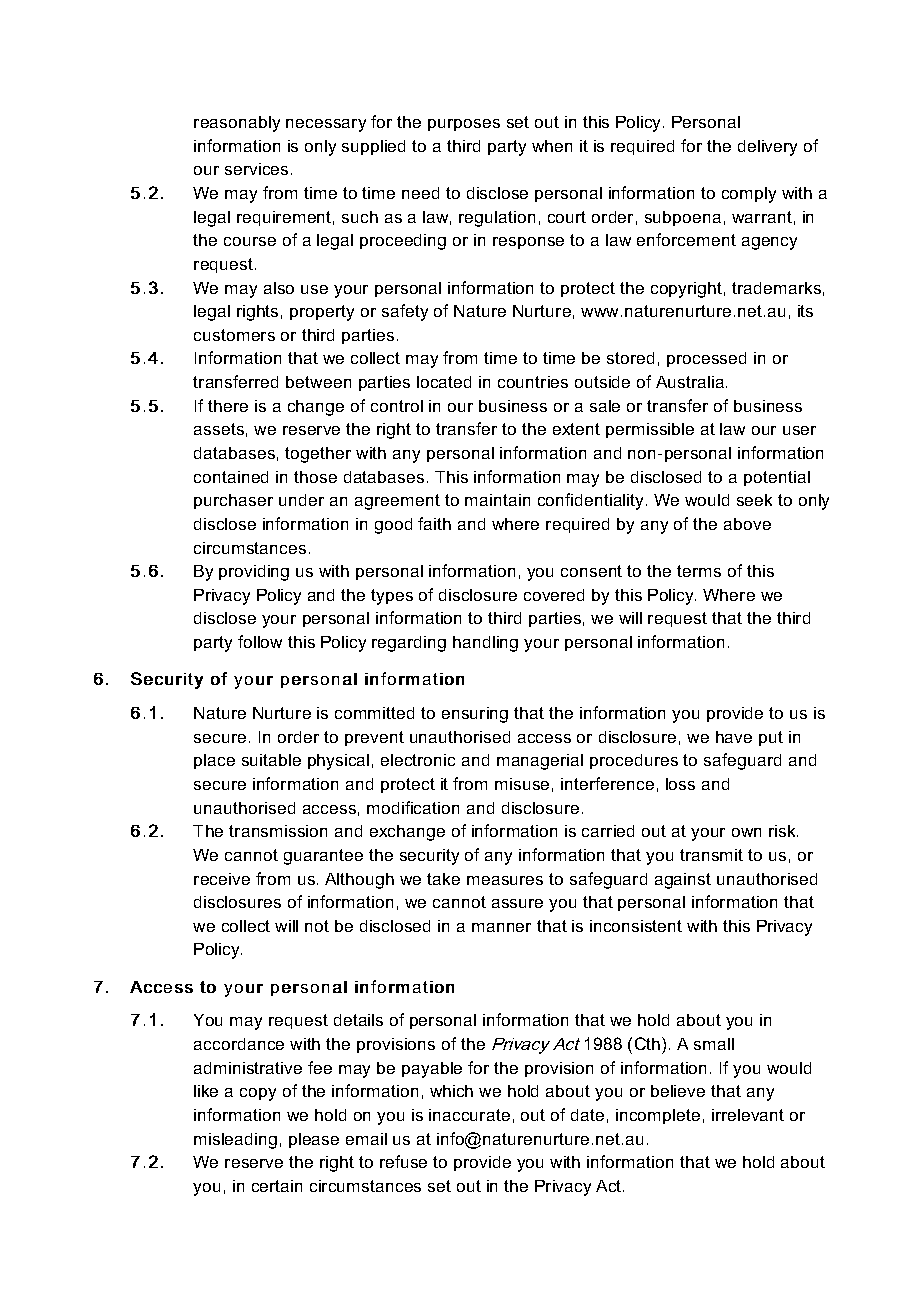 This screenshot has height=1308, width=924. What do you see at coordinates (318, 382) in the screenshot?
I see `between` at bounding box center [318, 382].
